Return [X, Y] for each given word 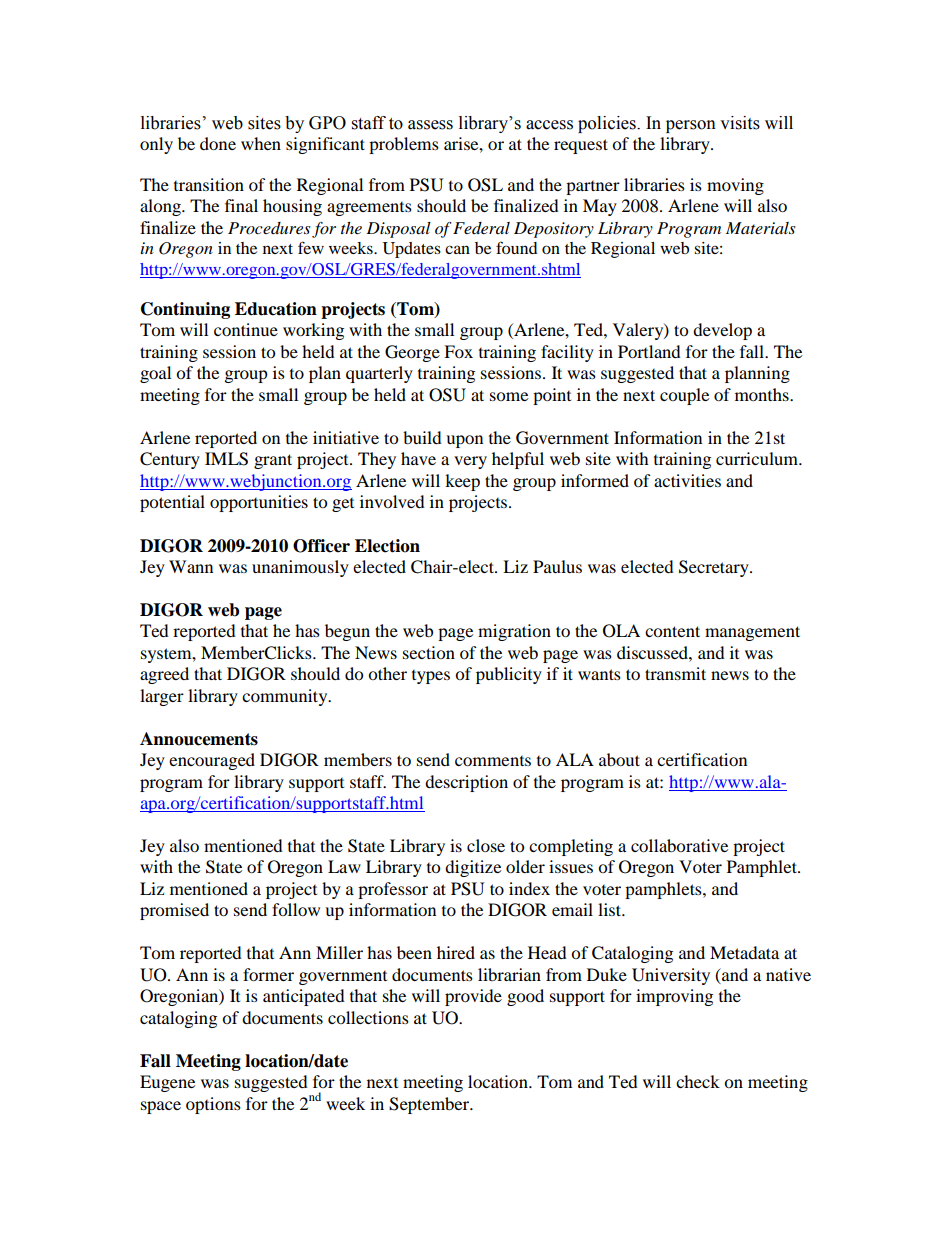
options [213, 1105]
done [218, 143]
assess [430, 125]
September [430, 1105]
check [698, 1081]
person [691, 126]
